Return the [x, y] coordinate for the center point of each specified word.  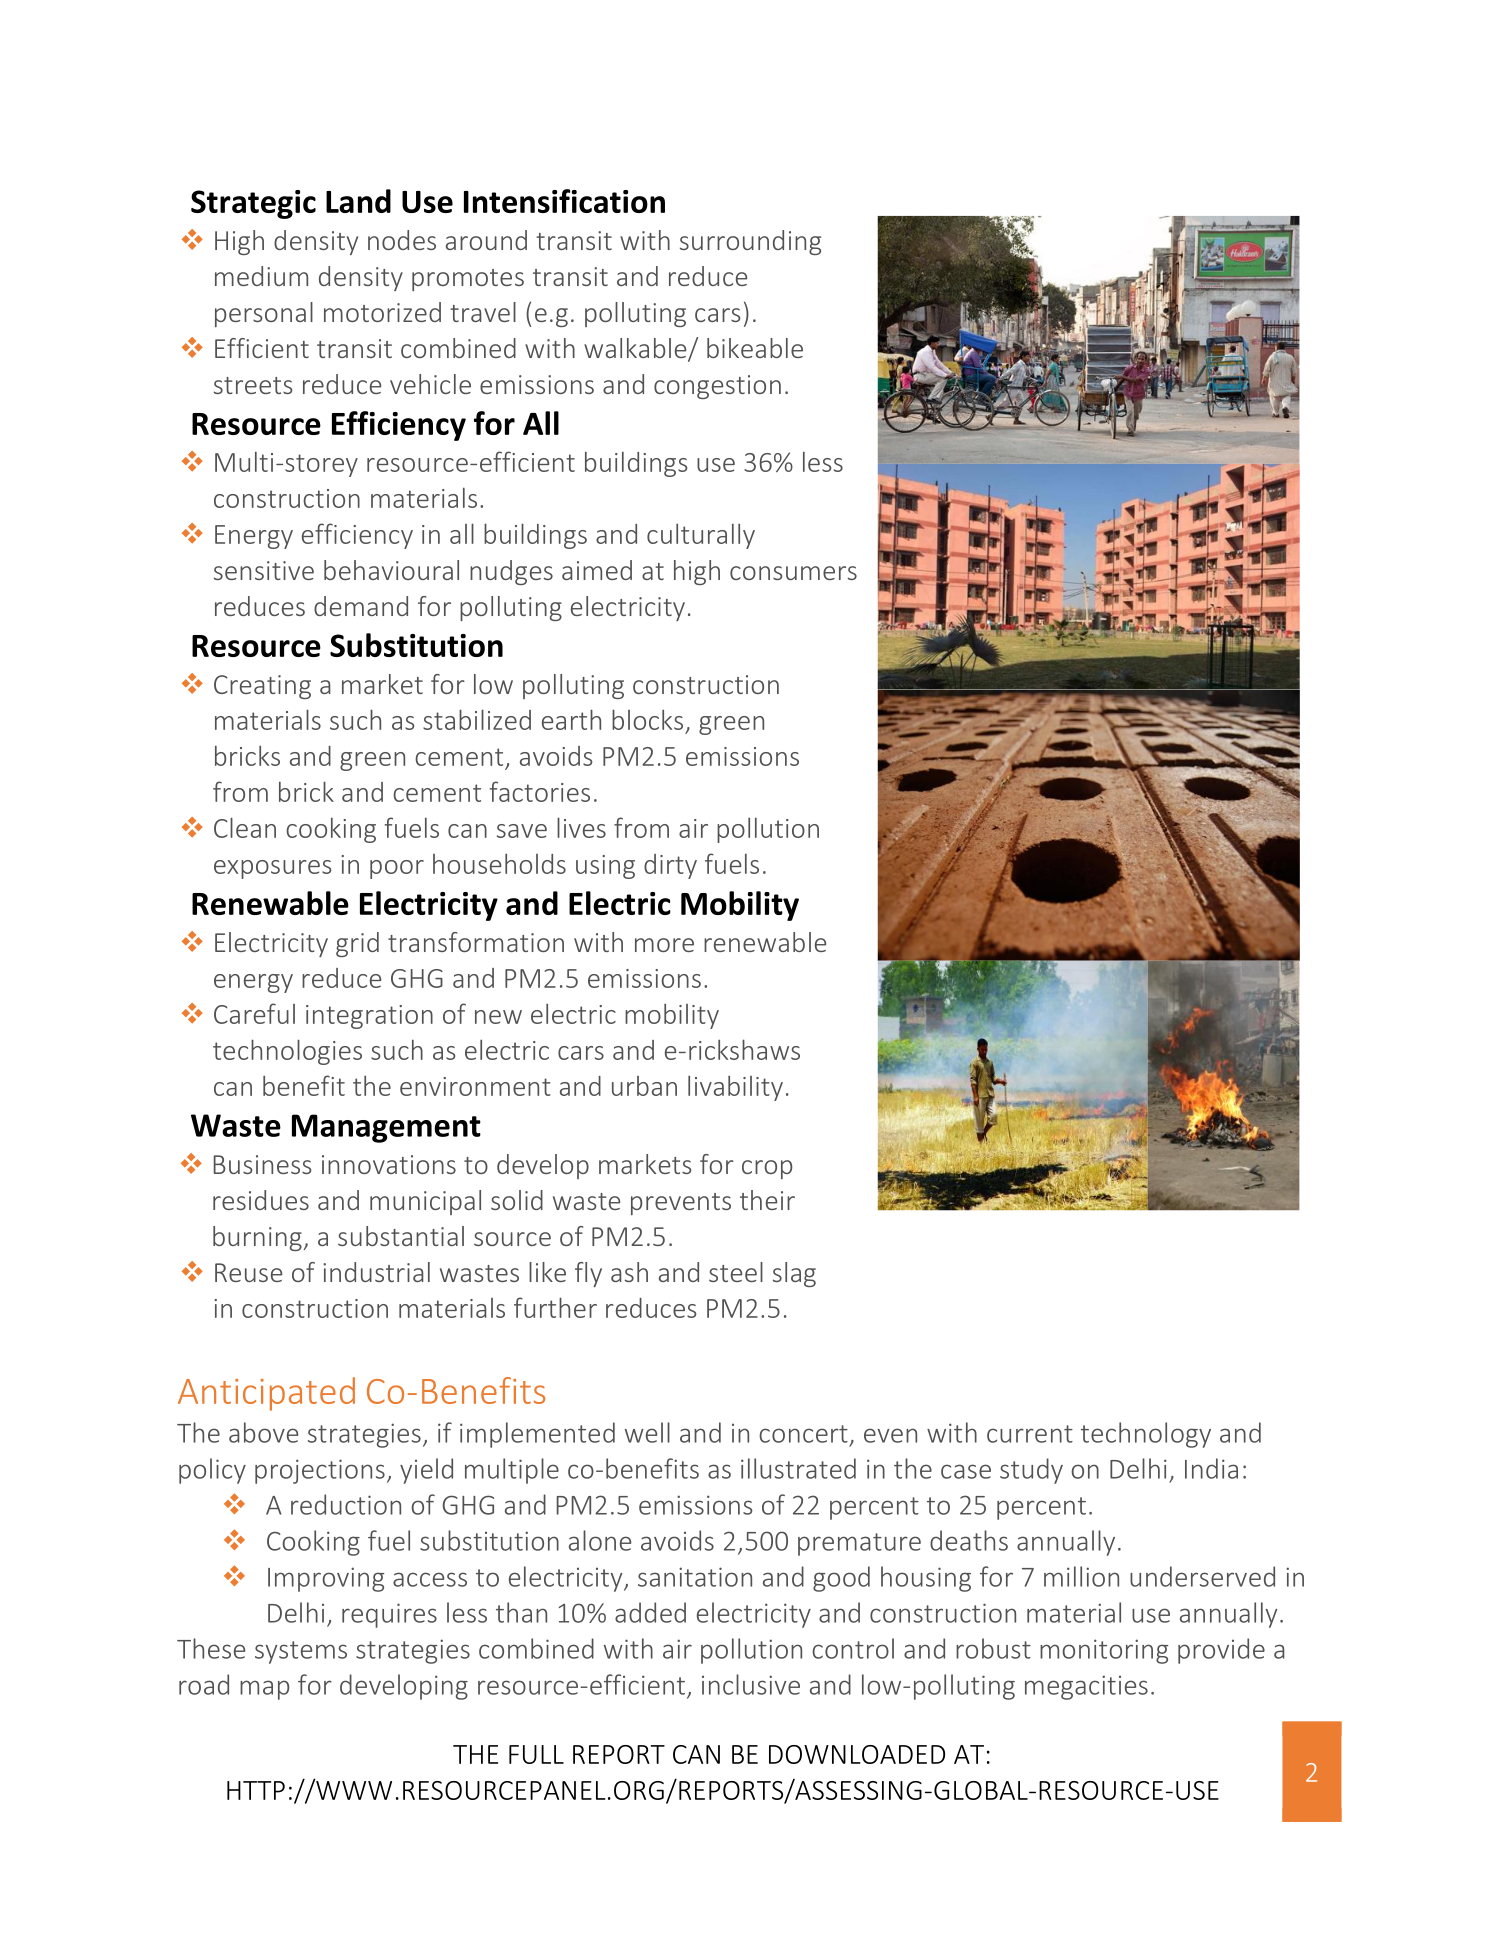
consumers [793, 573]
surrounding [750, 242]
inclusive [751, 1684]
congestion [717, 387]
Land [358, 201]
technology [1146, 1435]
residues [261, 1200]
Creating [262, 687]
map [264, 1690]
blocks [647, 719]
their [767, 1200]
